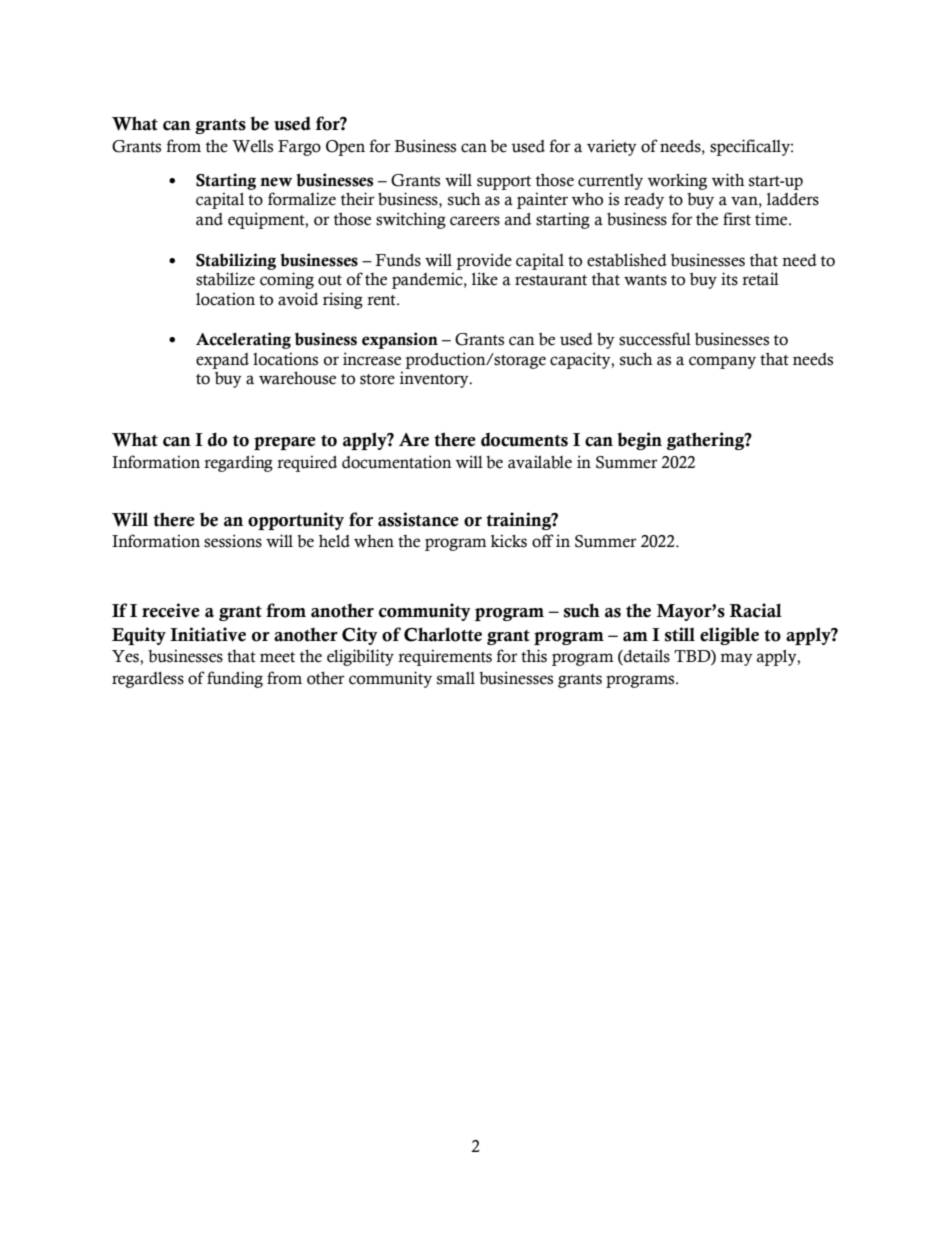 This document has width=952, height=1233. What do you see at coordinates (285, 443) in the document?
I see `prepare` at bounding box center [285, 443].
